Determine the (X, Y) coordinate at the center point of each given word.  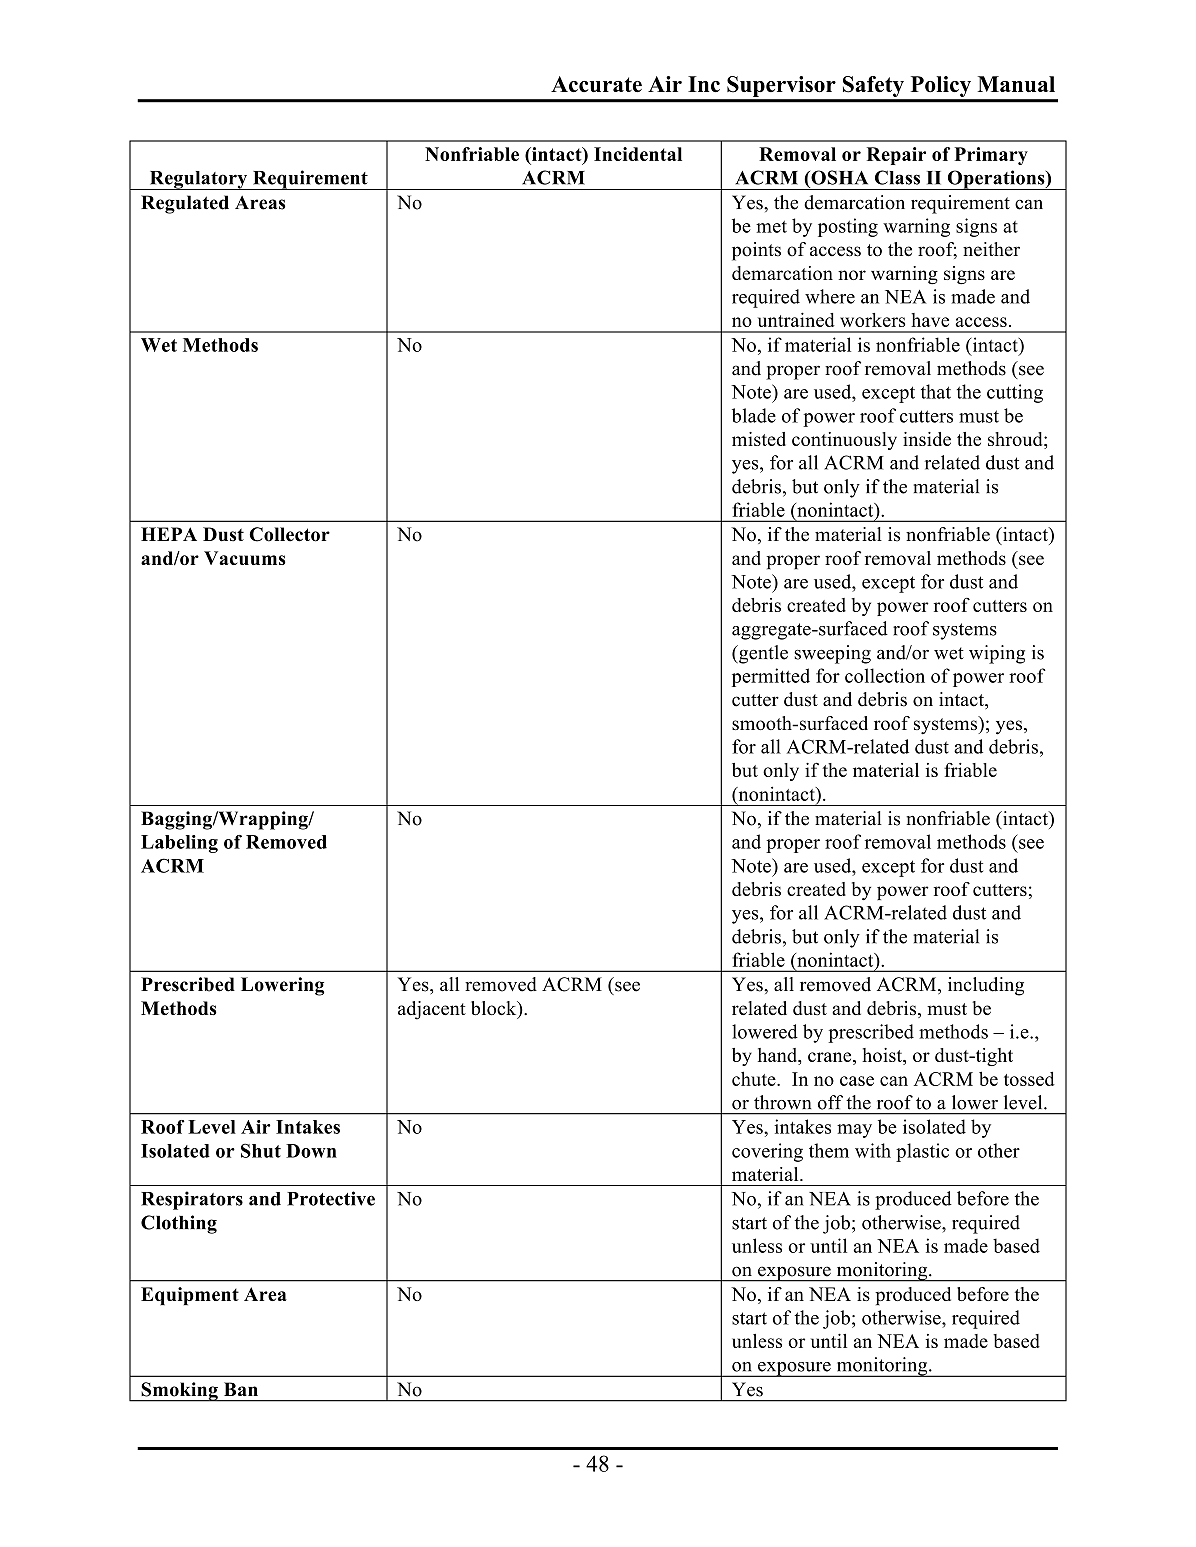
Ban (241, 1389)
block (495, 1009)
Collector (289, 534)
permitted (771, 677)
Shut (261, 1150)
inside (927, 439)
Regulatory (198, 180)
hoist (883, 1056)
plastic (922, 1152)
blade (754, 415)
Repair (896, 156)
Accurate (596, 84)
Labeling (179, 844)
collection (885, 675)
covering (767, 1152)
